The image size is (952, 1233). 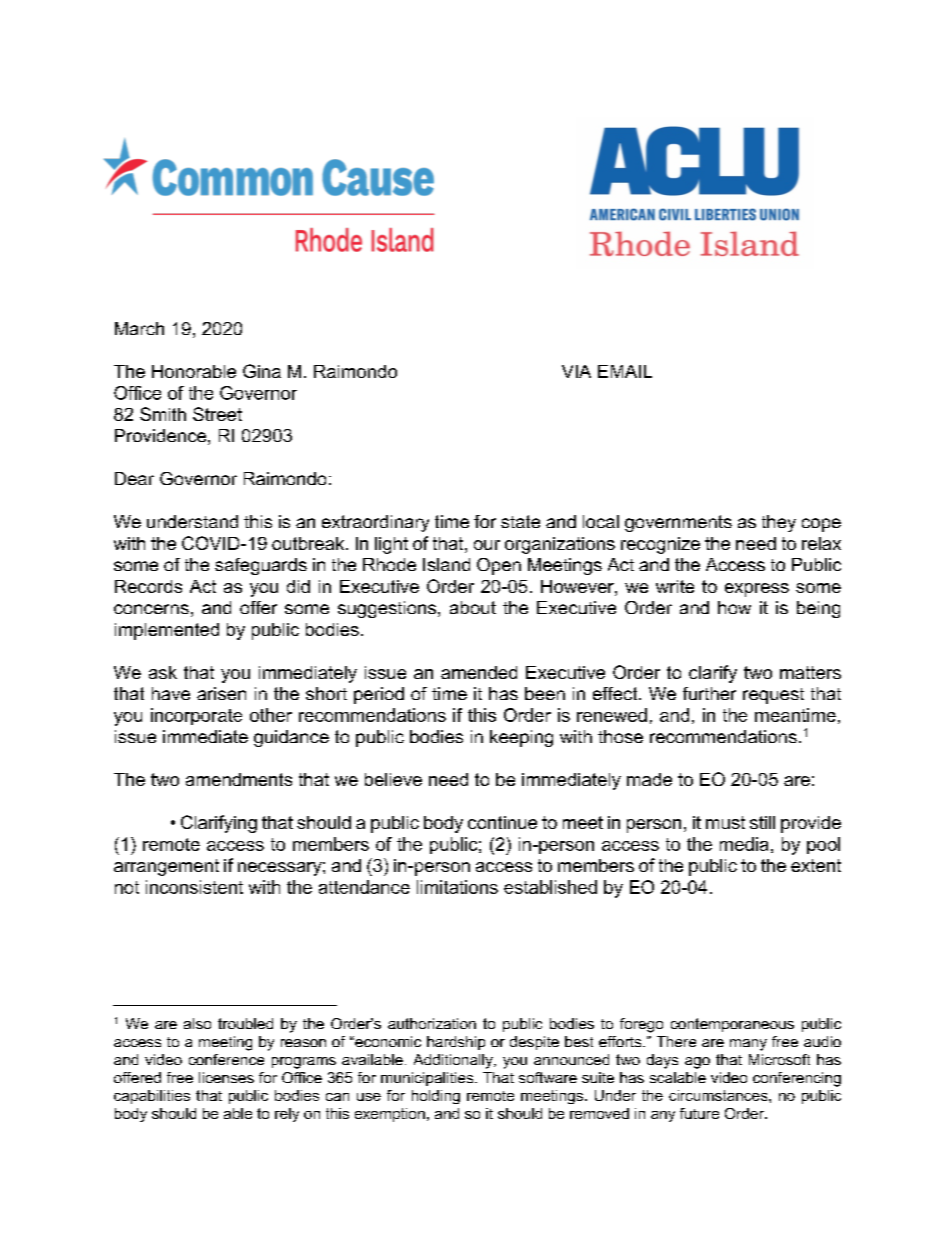 What do you see at coordinates (134, 478) in the image?
I see `Dear` at bounding box center [134, 478].
